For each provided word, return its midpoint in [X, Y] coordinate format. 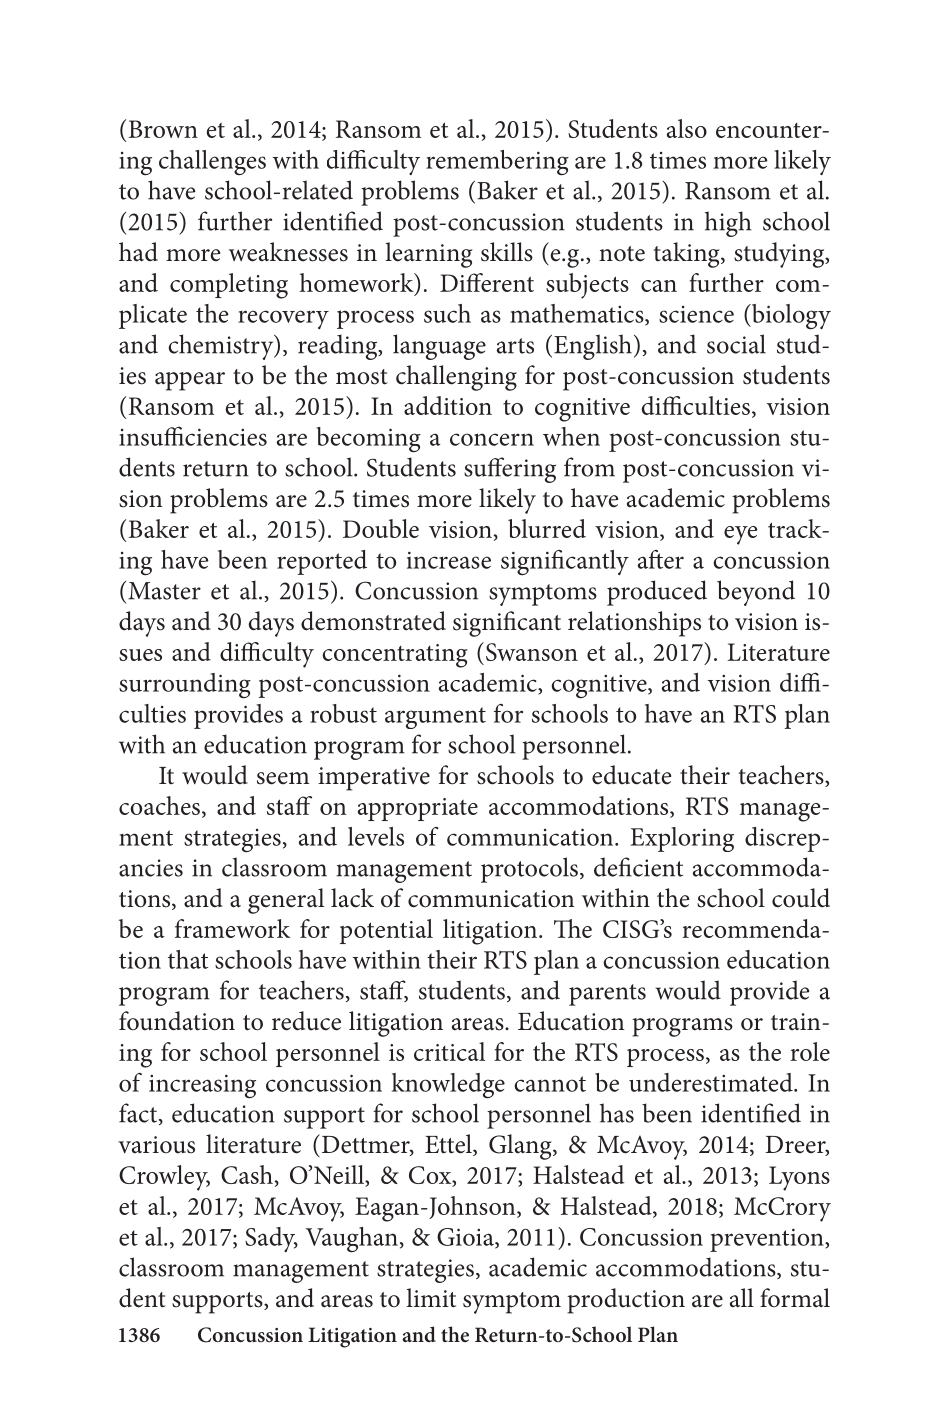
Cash [247, 1174]
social [736, 344]
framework [232, 928]
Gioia [466, 1238]
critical [449, 1051]
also [687, 128]
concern [492, 439]
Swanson [532, 652]
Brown [163, 129]
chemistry [222, 347]
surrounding [185, 686]
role [810, 1051]
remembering [497, 163]
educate [631, 775]
